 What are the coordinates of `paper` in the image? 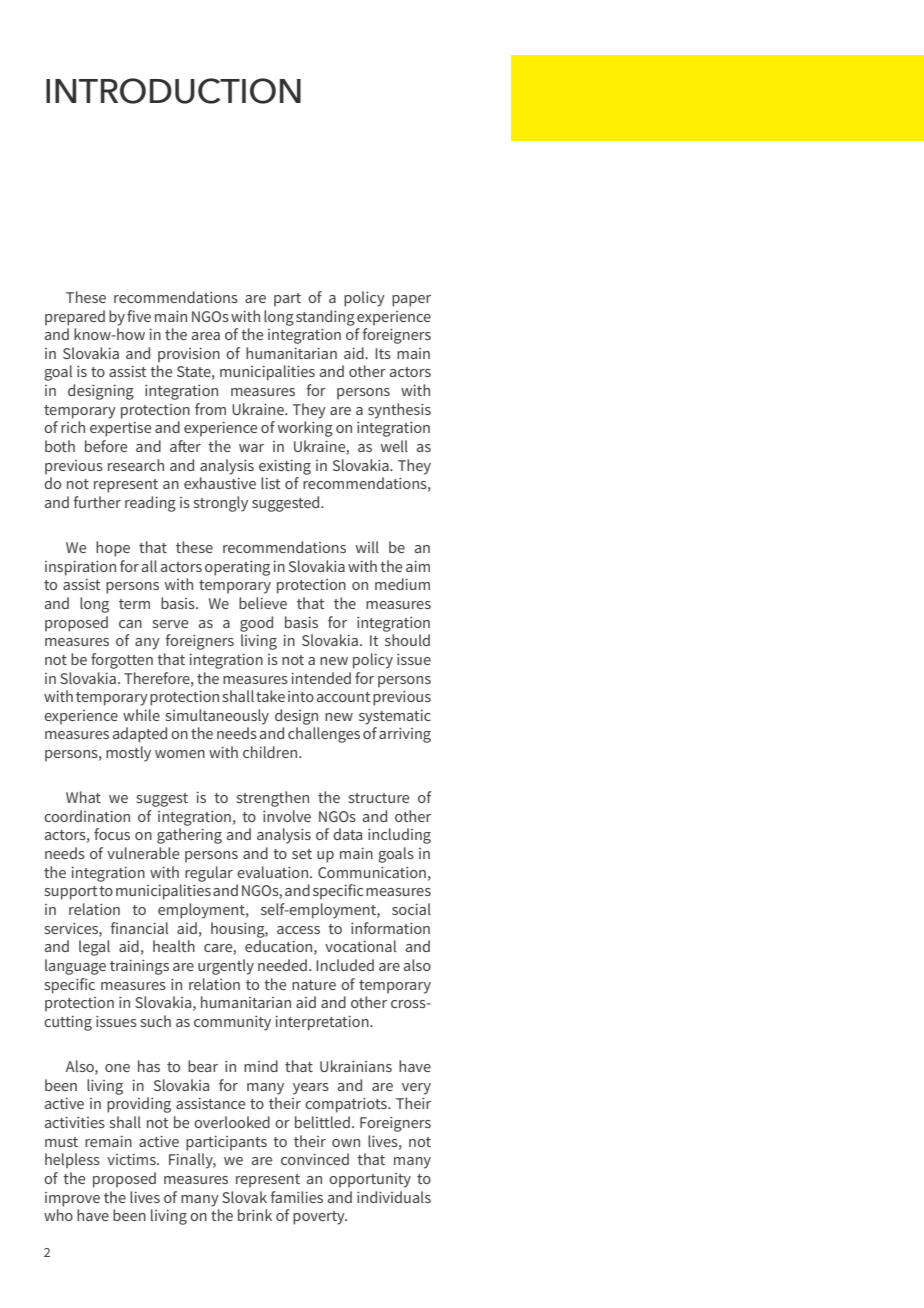 It's located at (411, 301).
